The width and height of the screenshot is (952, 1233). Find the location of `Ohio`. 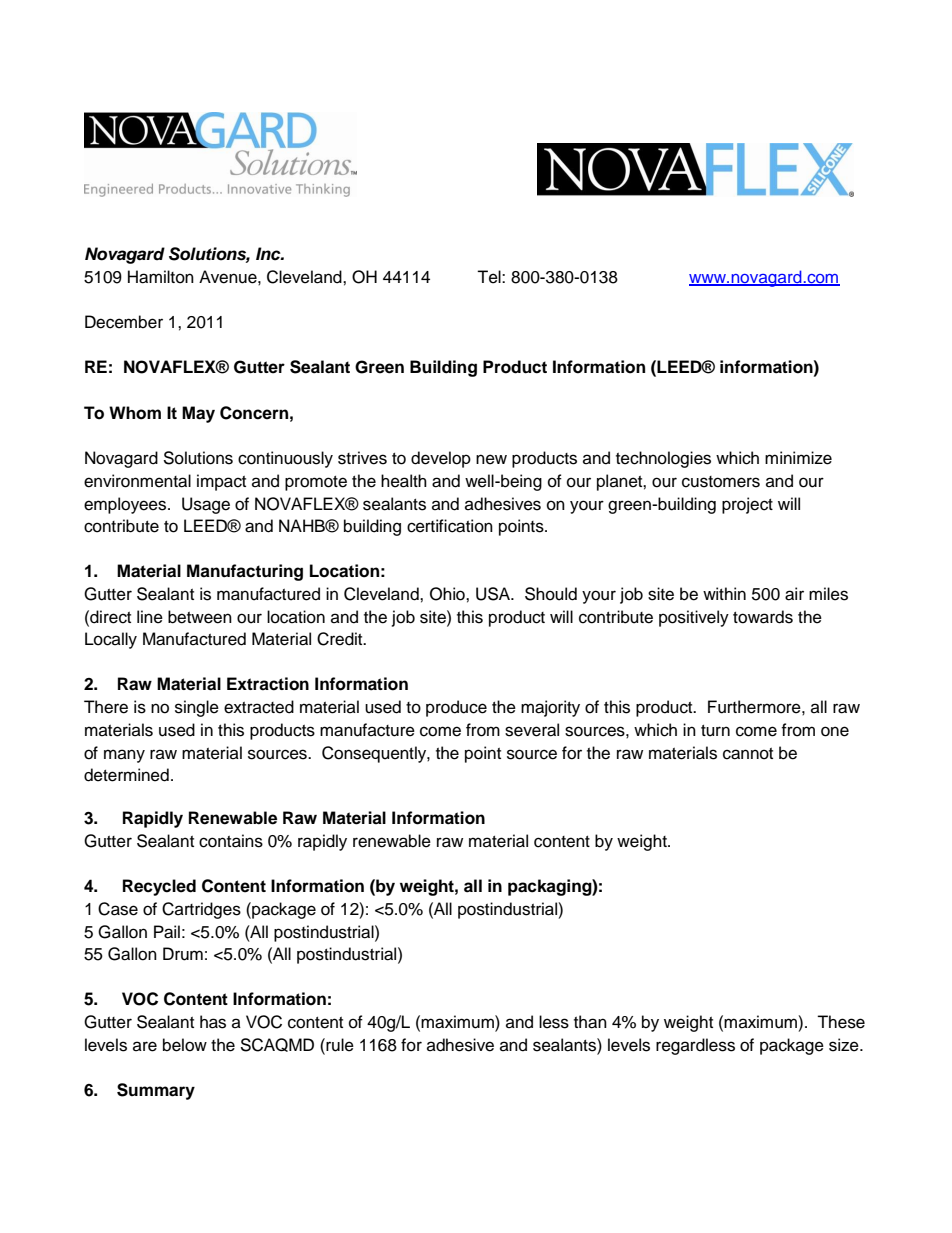

Ohio is located at coordinates (448, 594).
